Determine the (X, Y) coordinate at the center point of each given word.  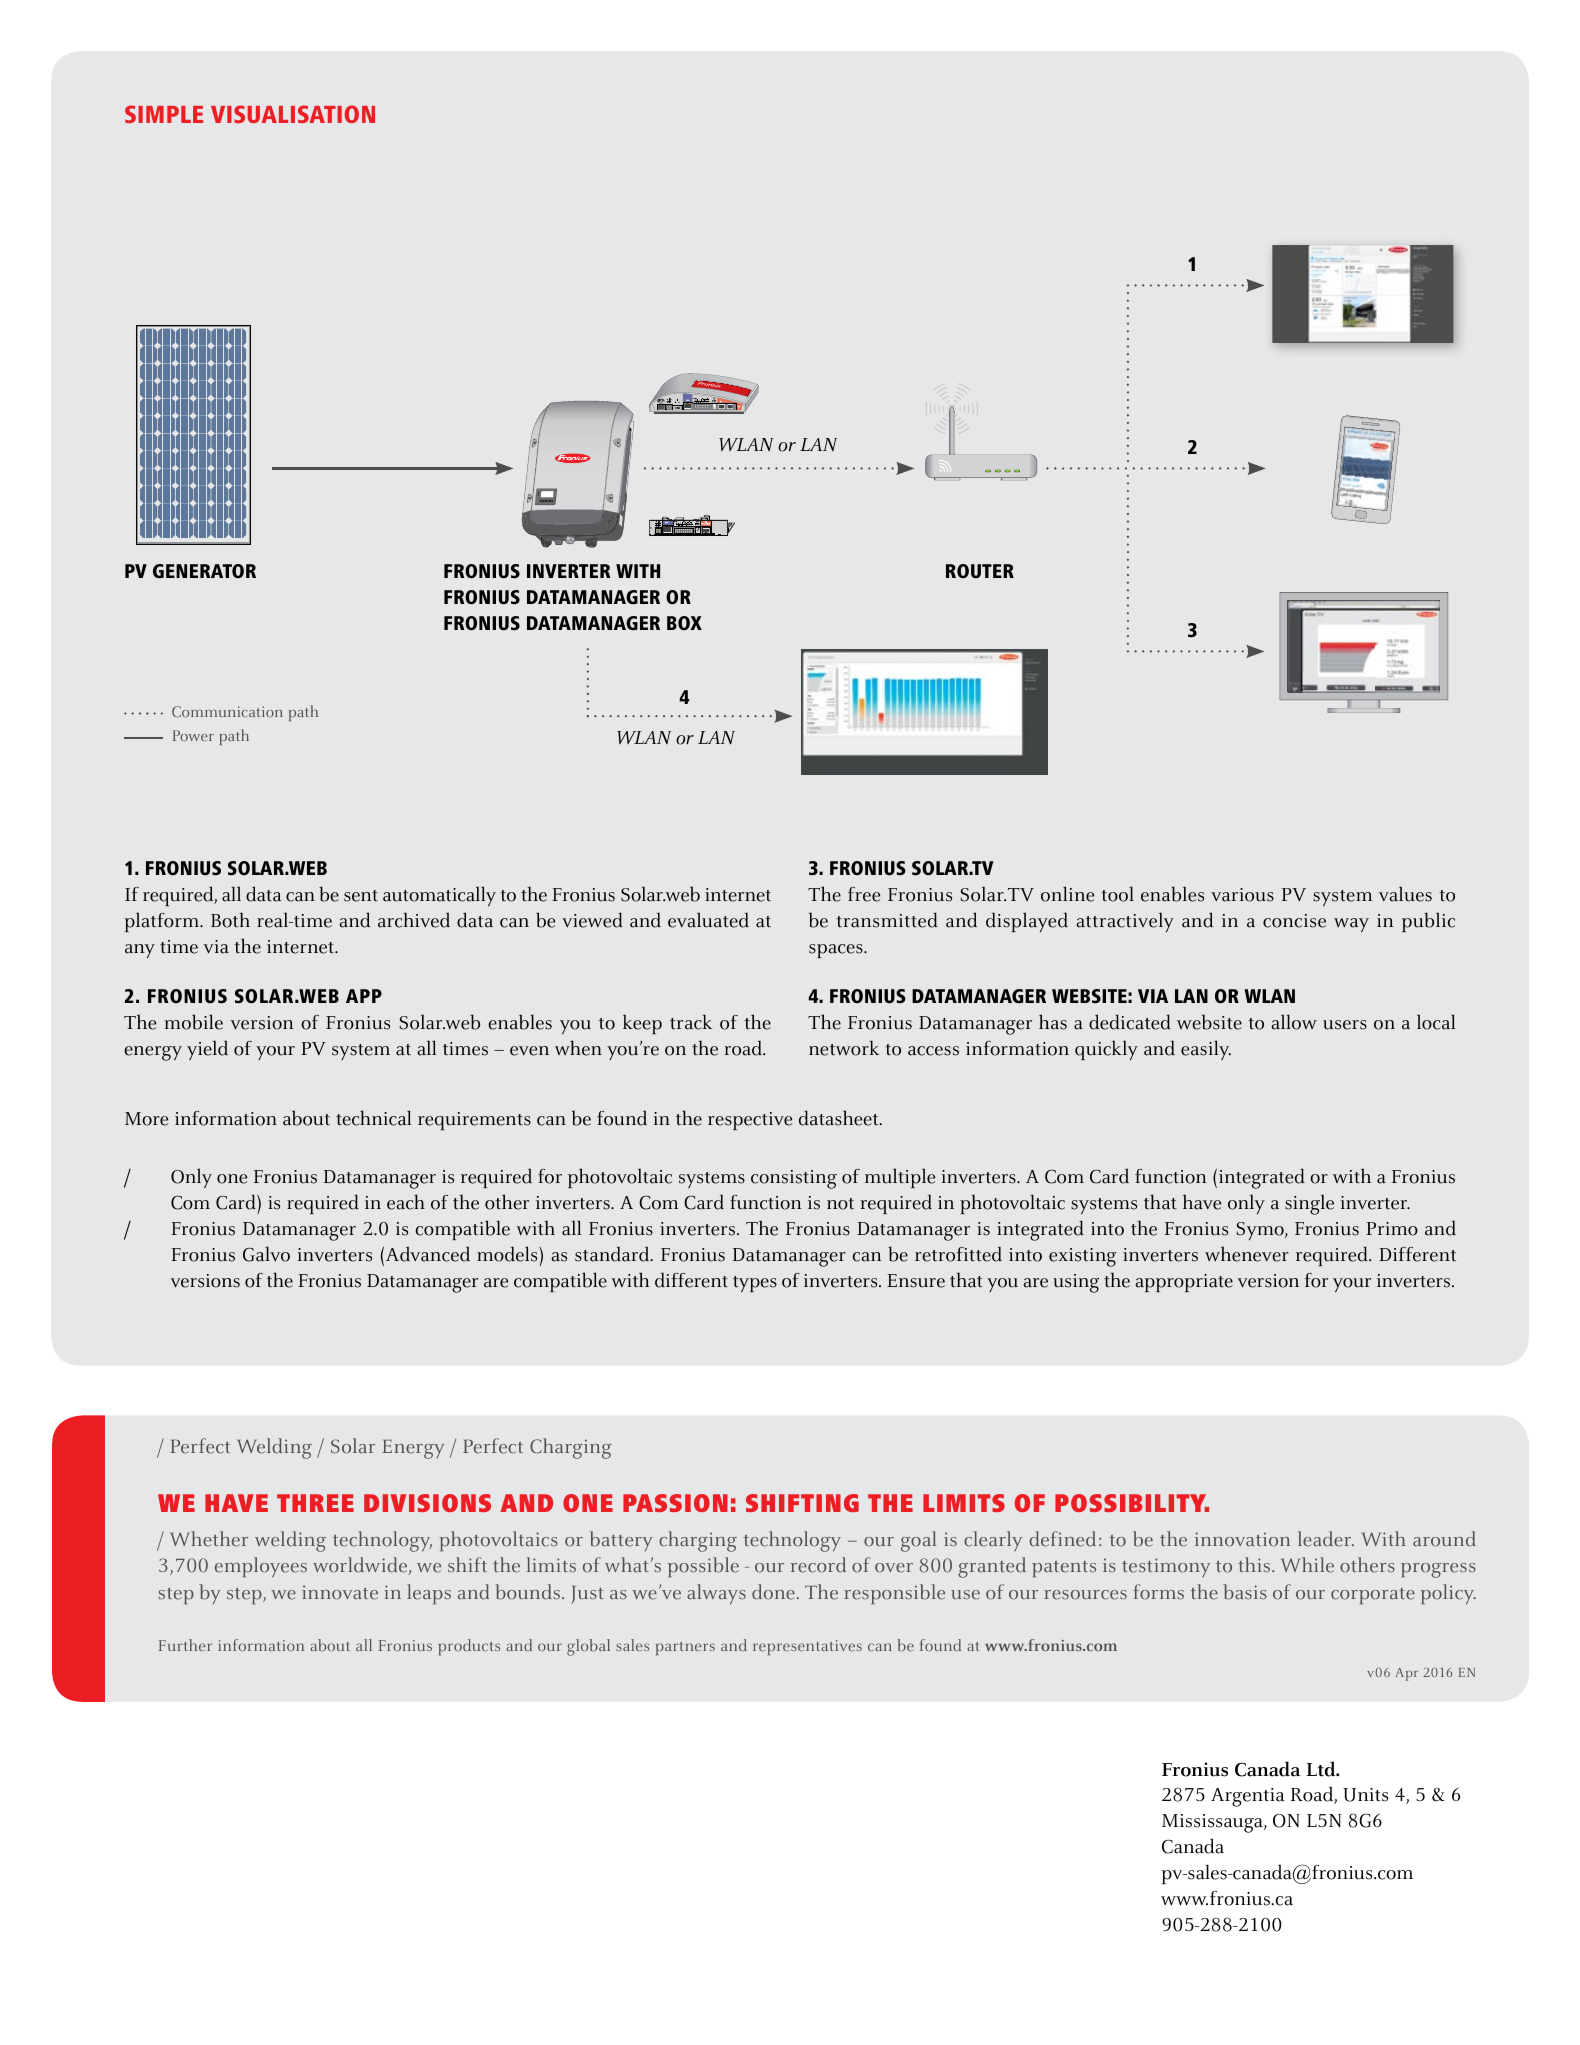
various (1242, 895)
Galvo (266, 1254)
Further (185, 1645)
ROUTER (980, 571)
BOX (684, 623)
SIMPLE (164, 114)
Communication (227, 711)
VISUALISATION (293, 114)
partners (685, 1648)
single (1309, 1204)
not (840, 1204)
